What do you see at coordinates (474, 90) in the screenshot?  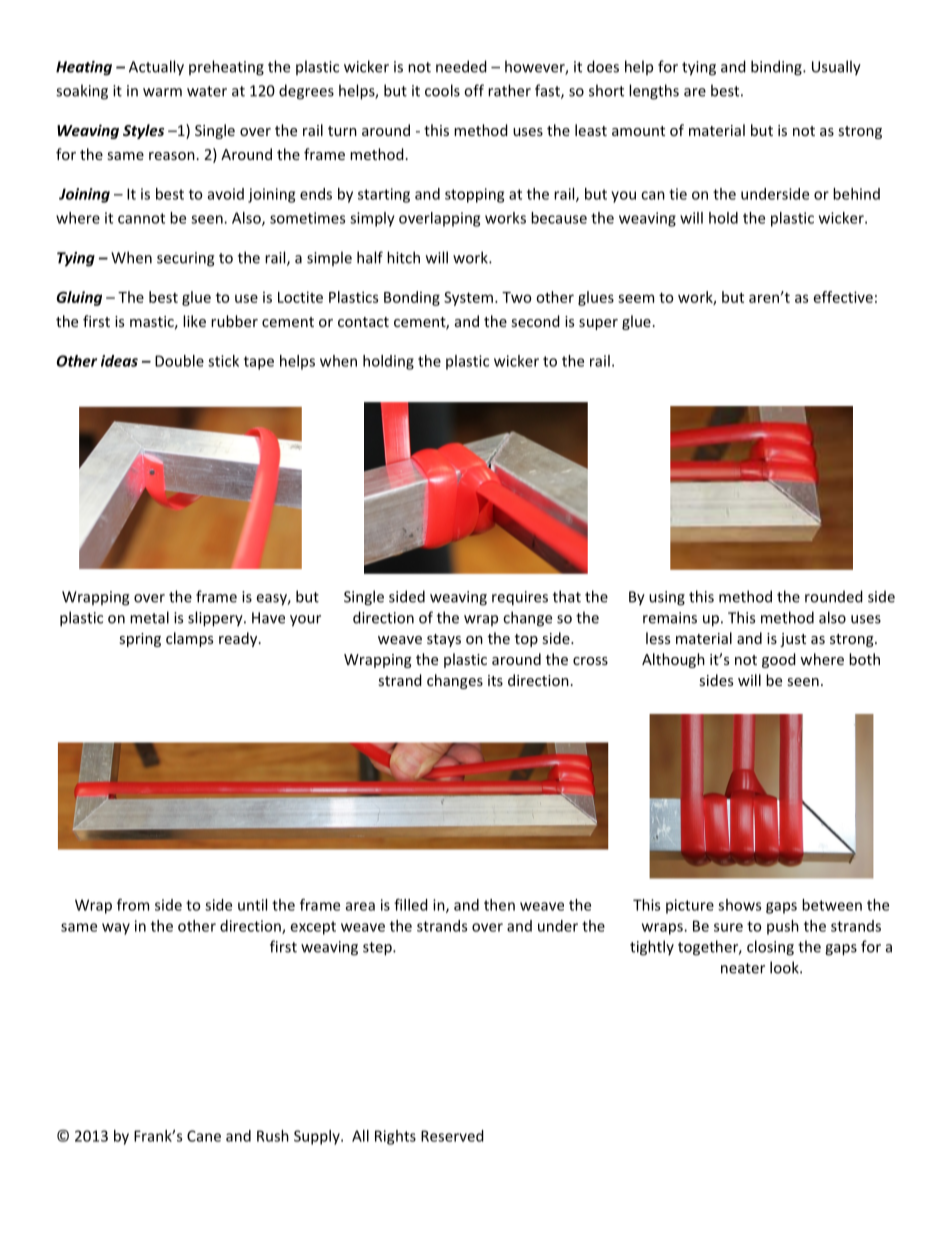 I see `off` at bounding box center [474, 90].
